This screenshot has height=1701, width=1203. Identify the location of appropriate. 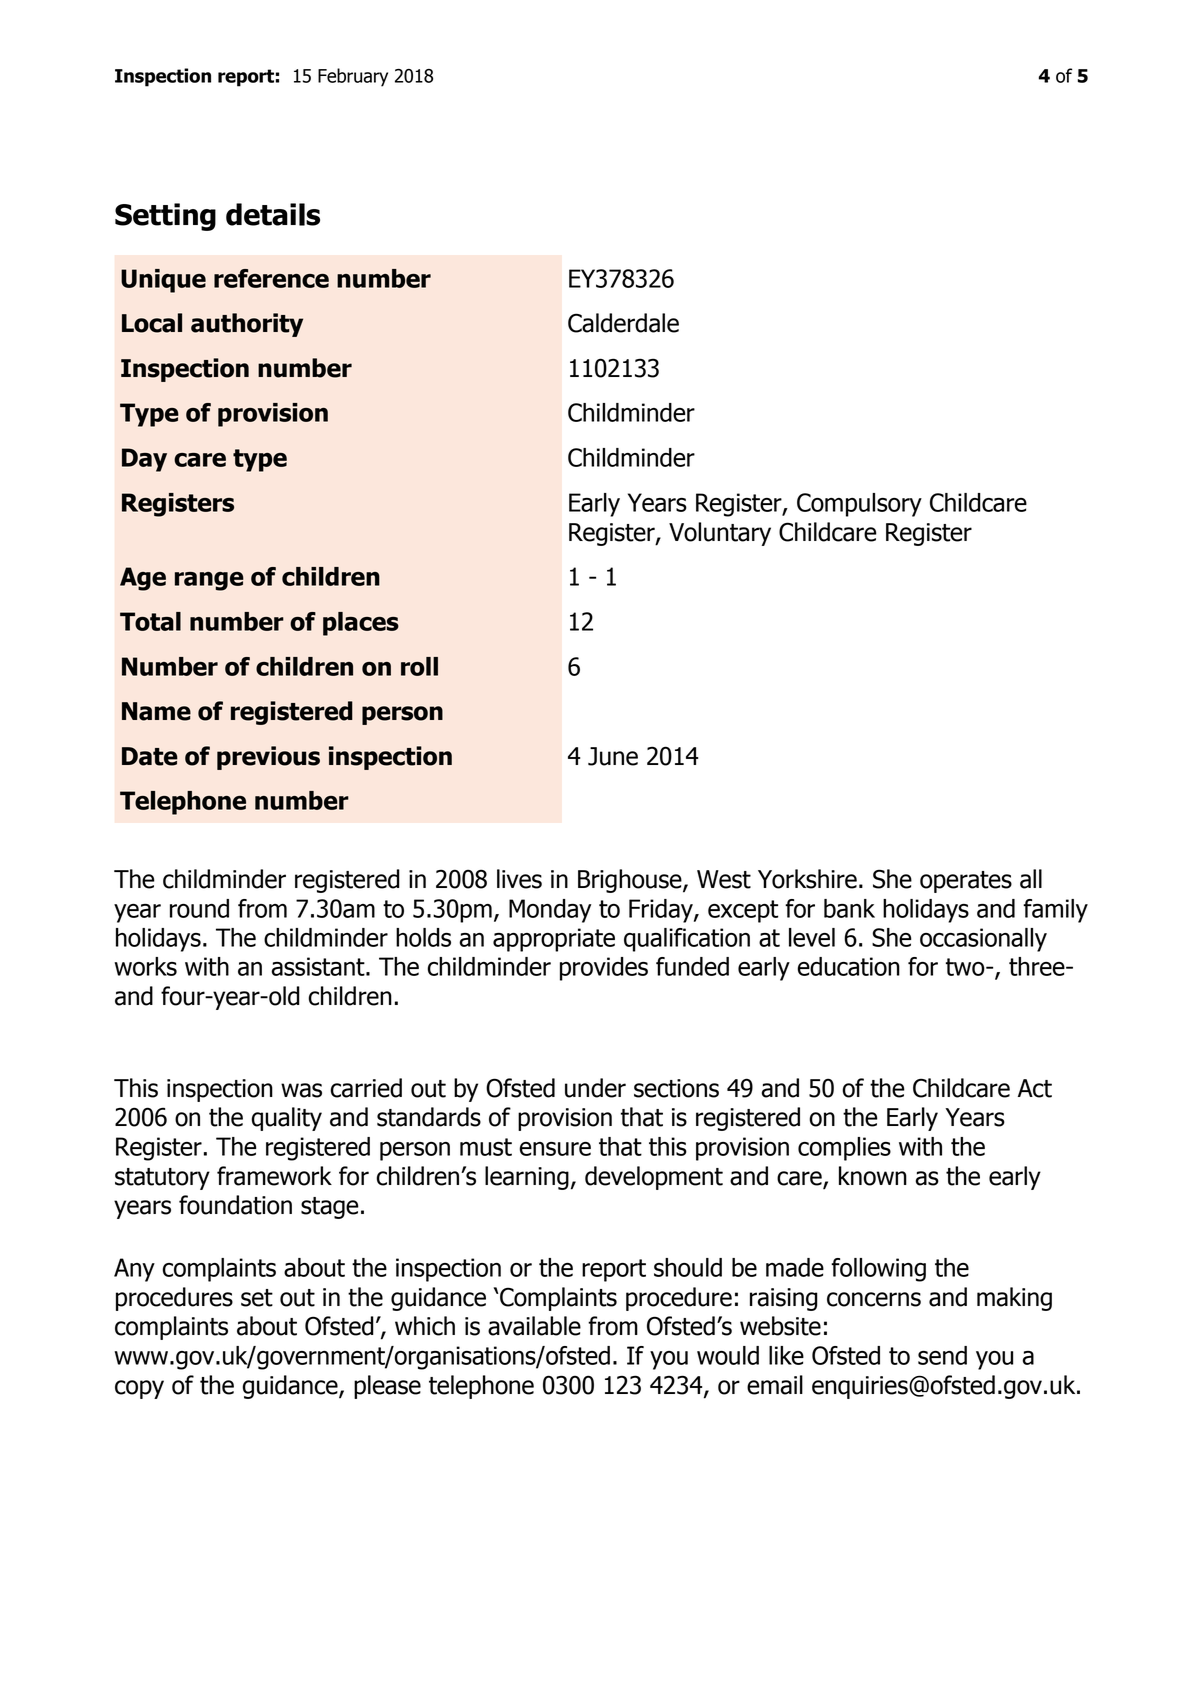
(554, 940).
